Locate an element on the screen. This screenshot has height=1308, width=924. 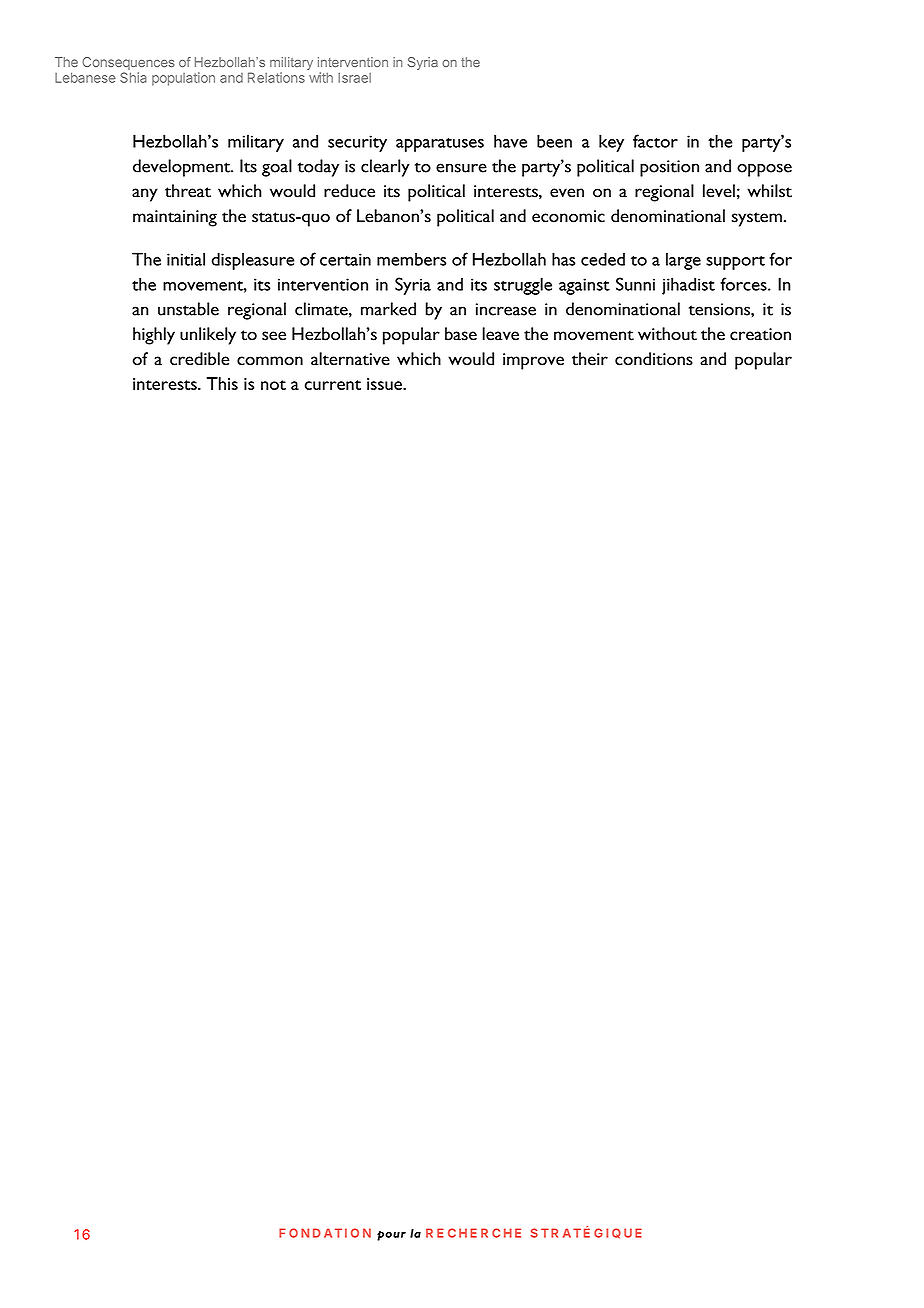
improve is located at coordinates (533, 361).
